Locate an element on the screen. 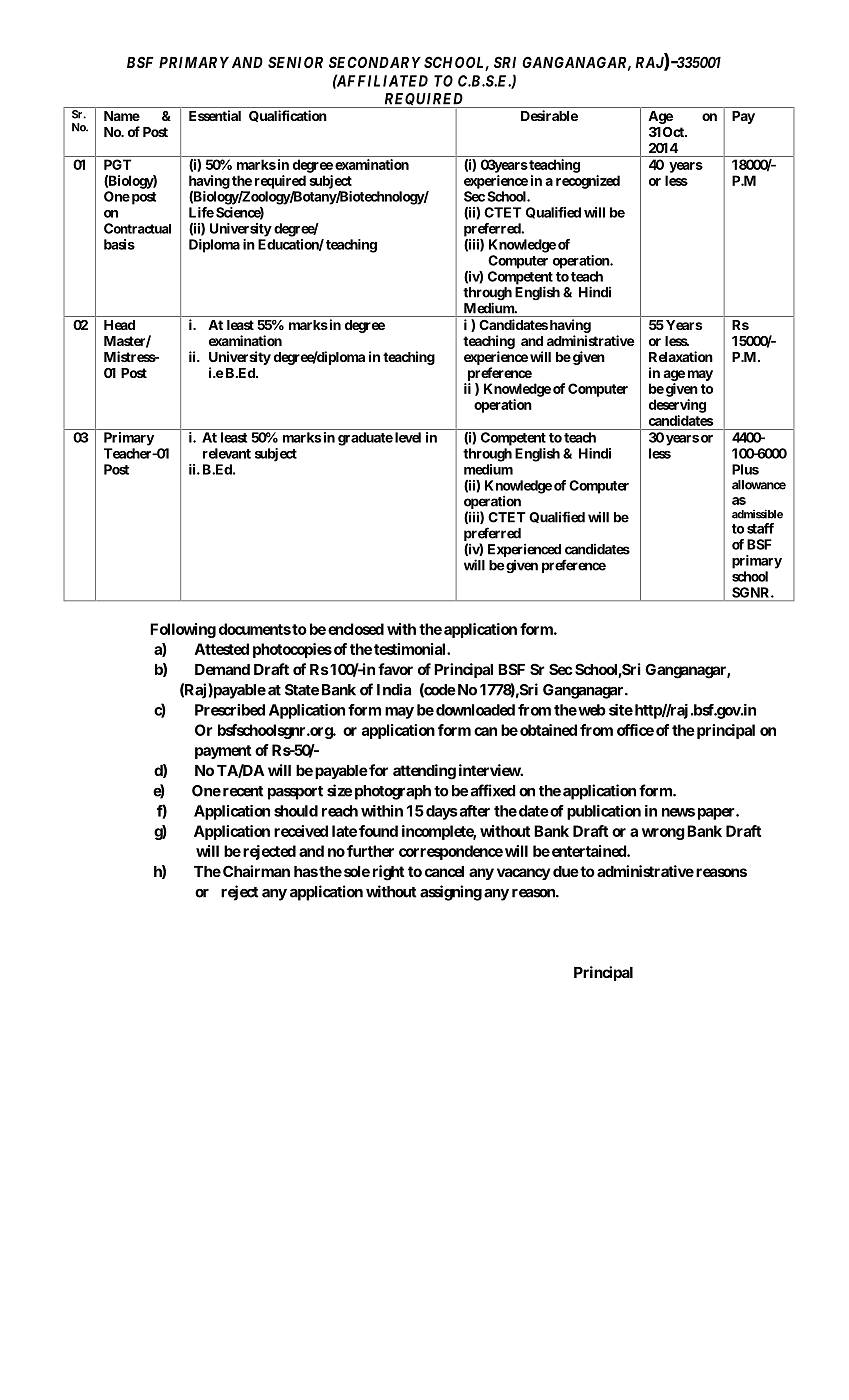  Essential is located at coordinates (215, 115).
